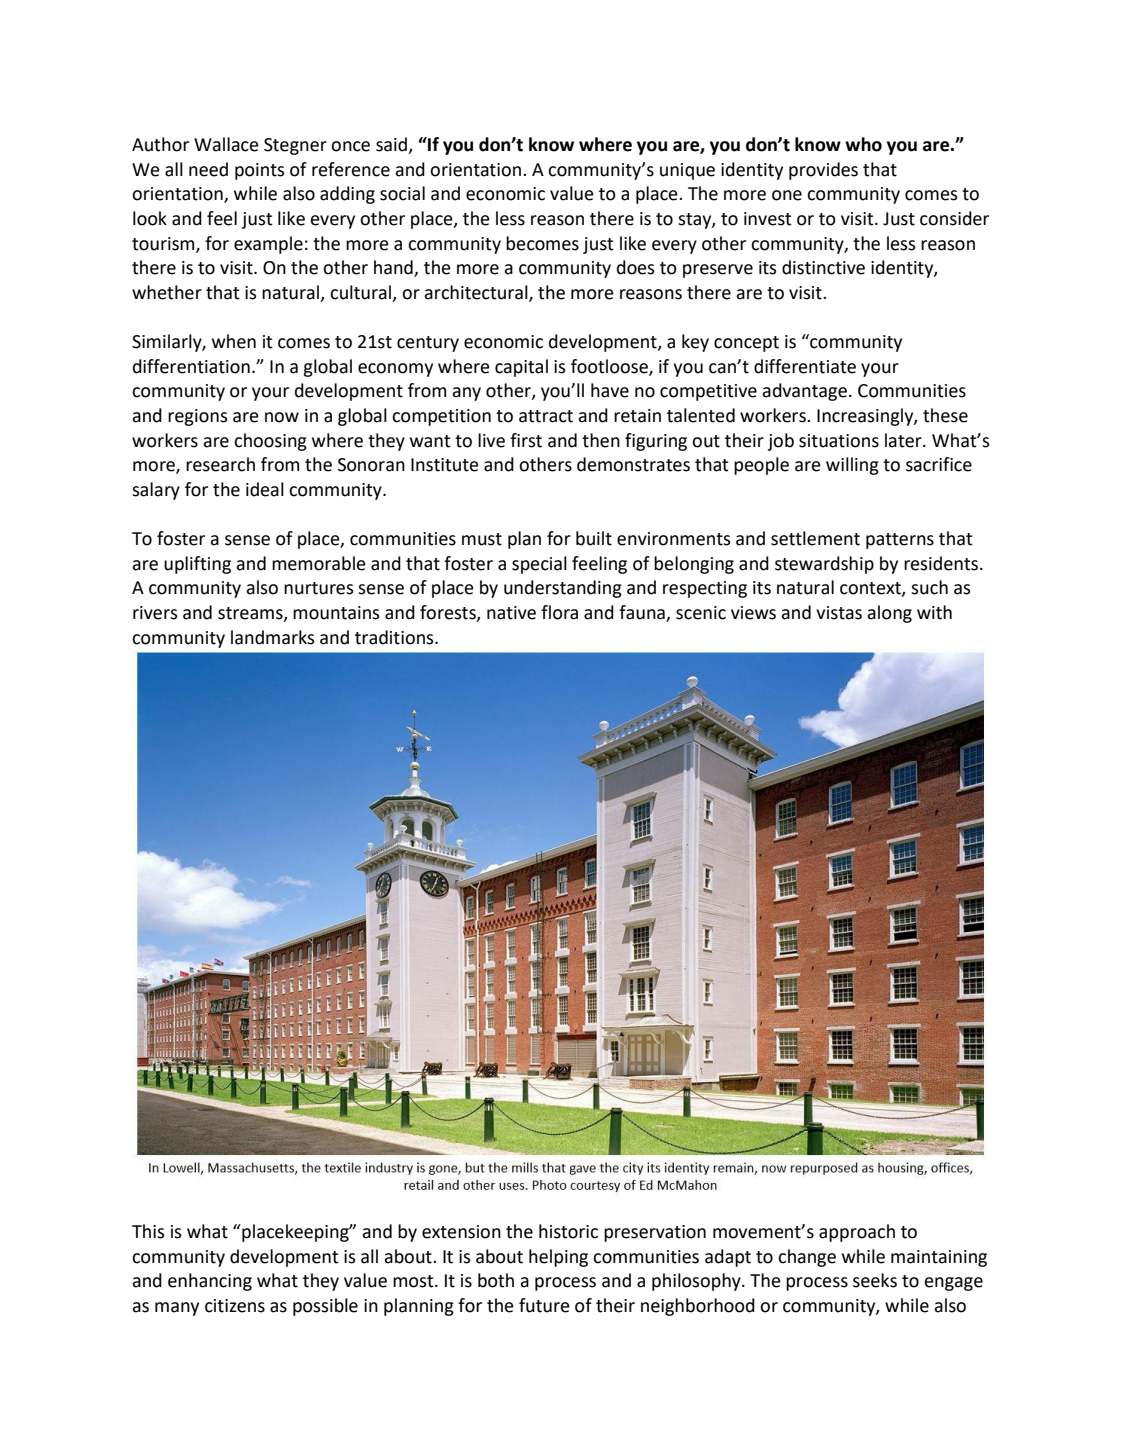 The width and height of the screenshot is (1122, 1452). I want to click on landmarks, so click(273, 637).
